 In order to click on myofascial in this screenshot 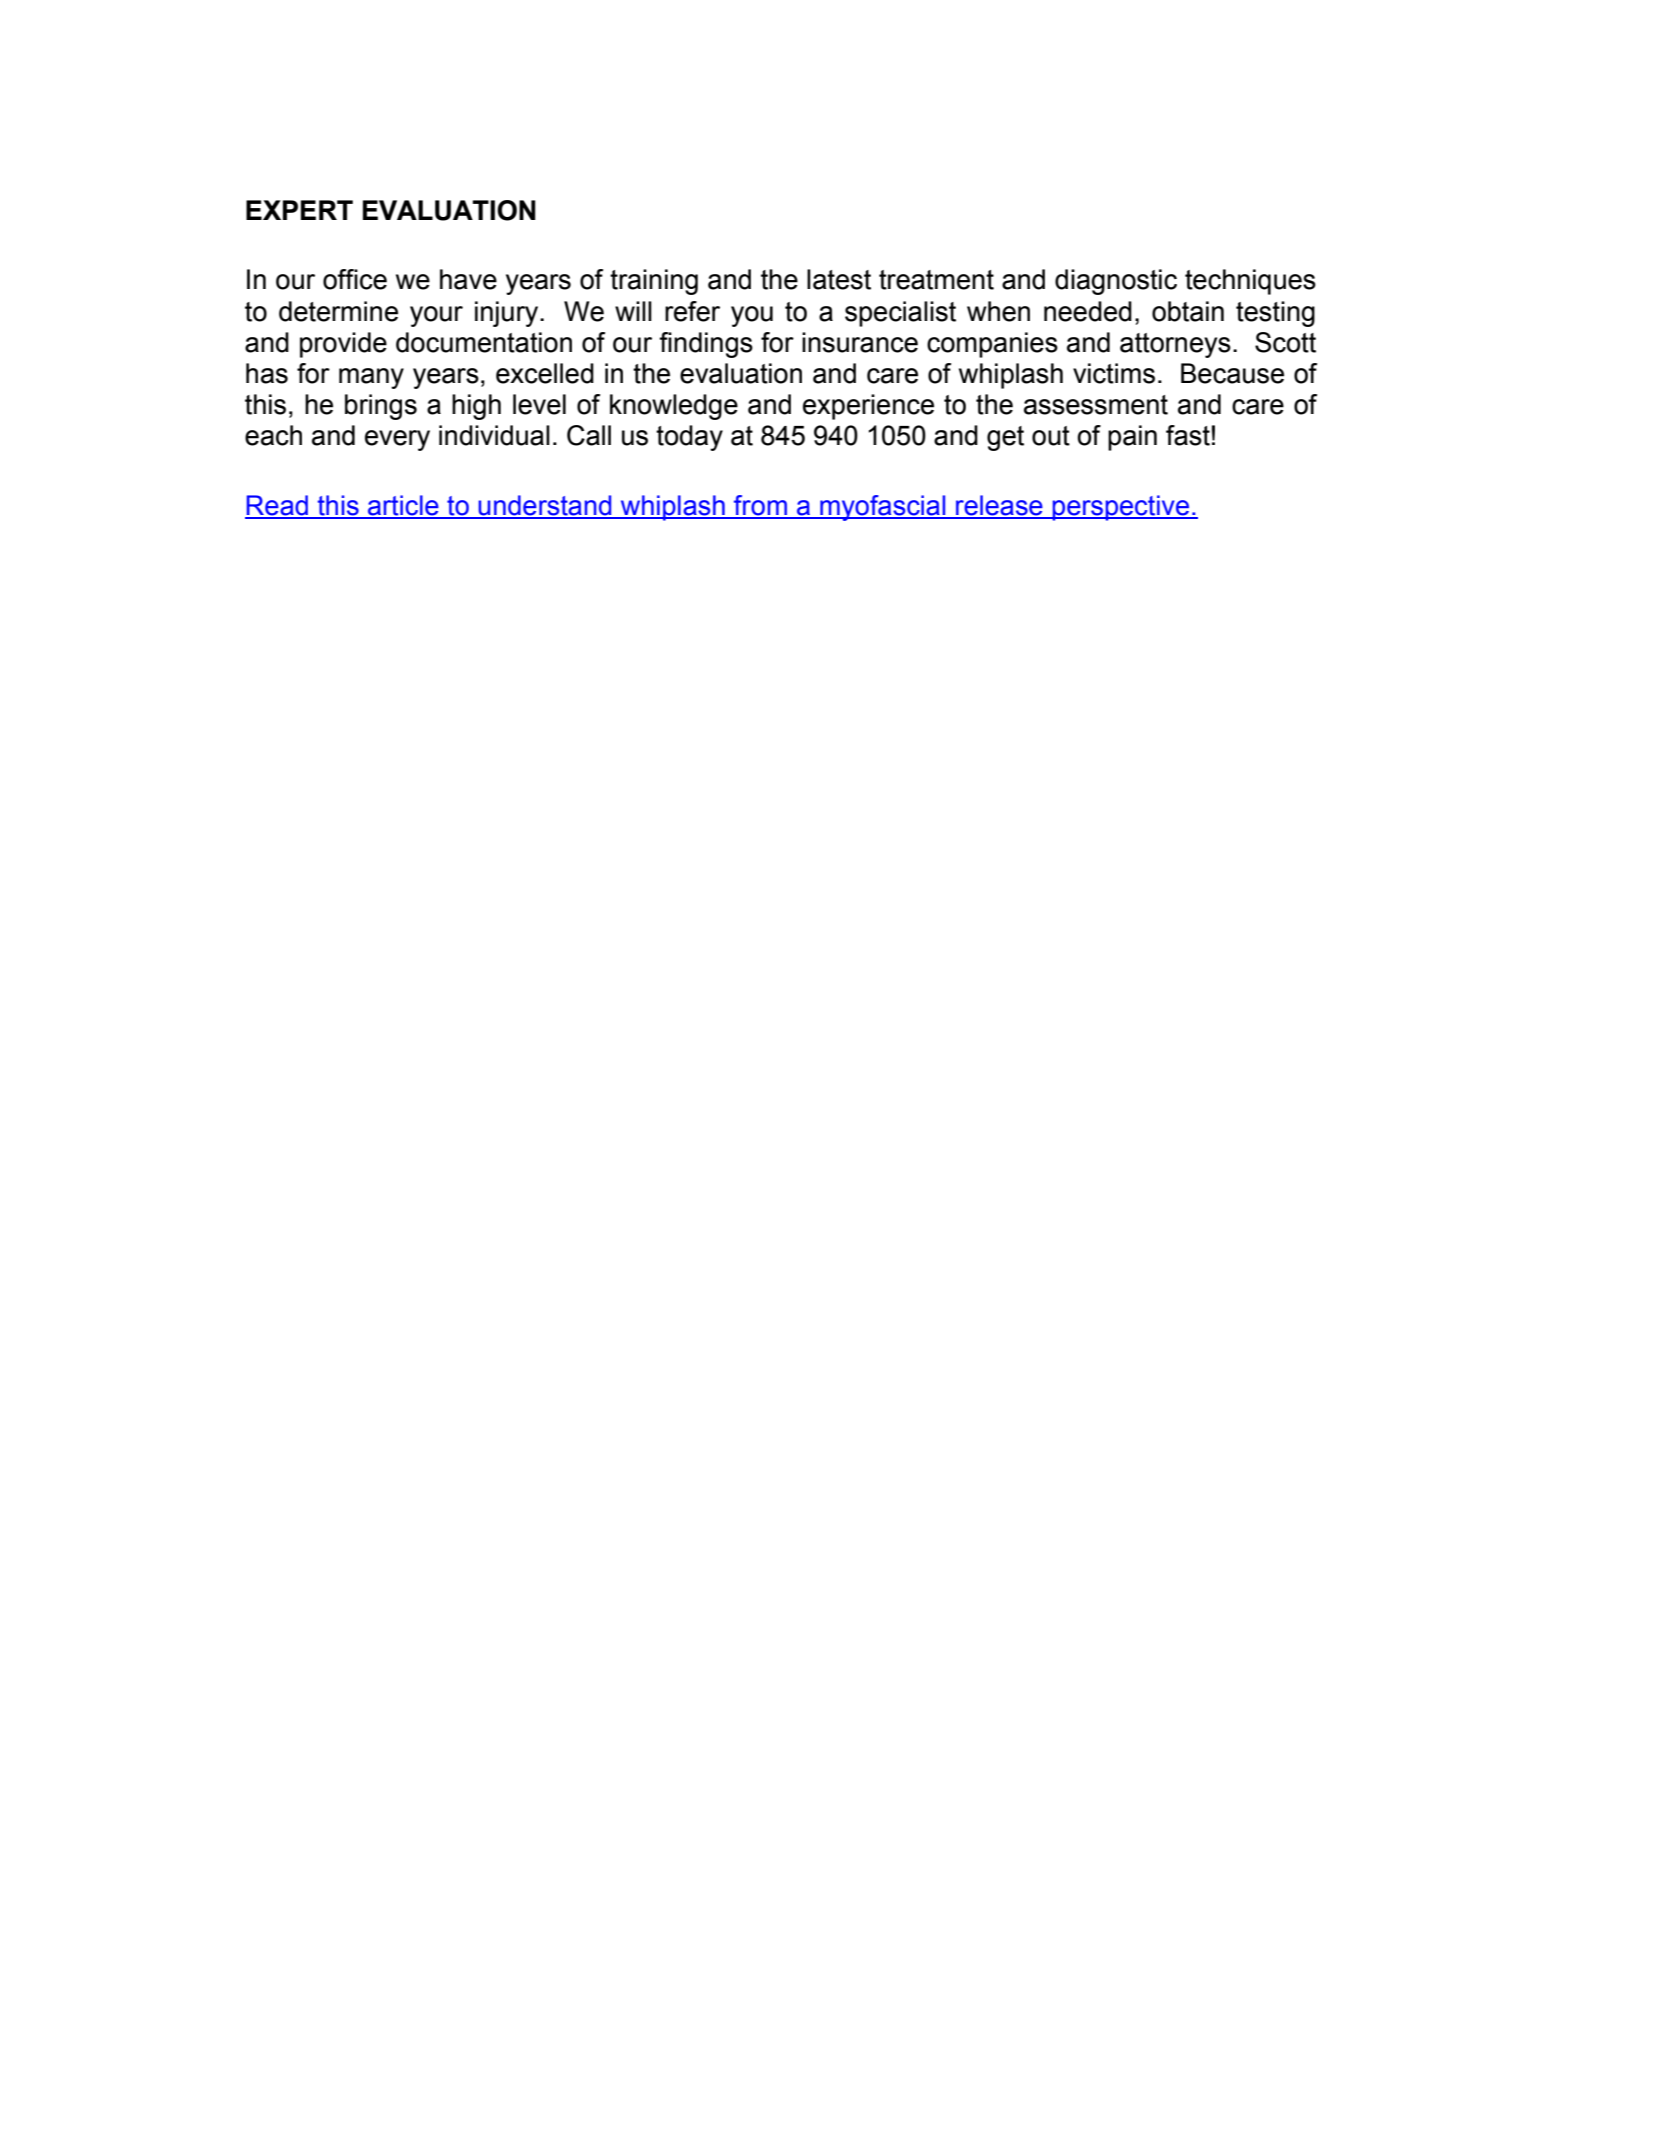, I will do `click(883, 508)`.
